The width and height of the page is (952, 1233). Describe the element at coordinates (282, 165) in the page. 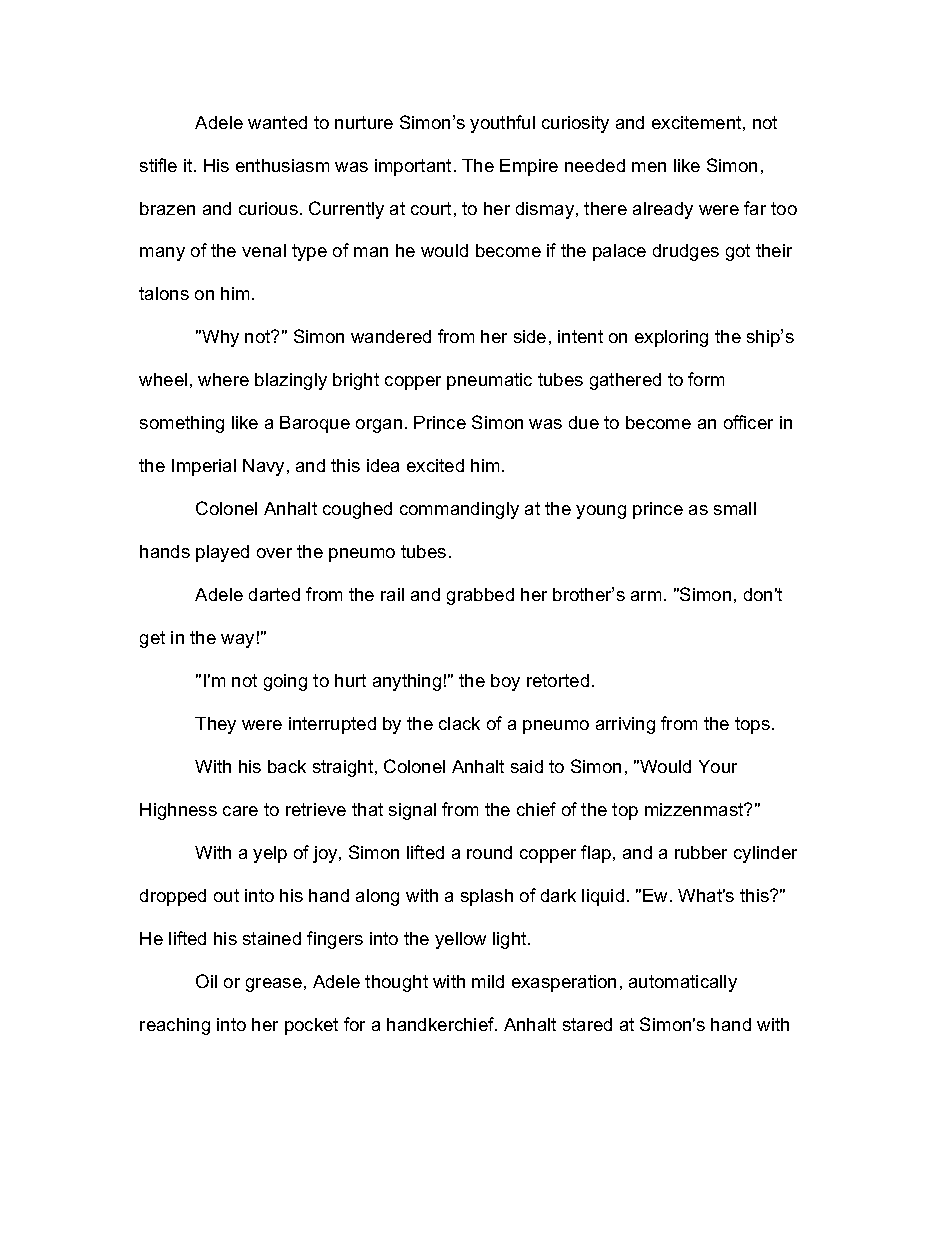

I see `enthusiasm` at that location.
